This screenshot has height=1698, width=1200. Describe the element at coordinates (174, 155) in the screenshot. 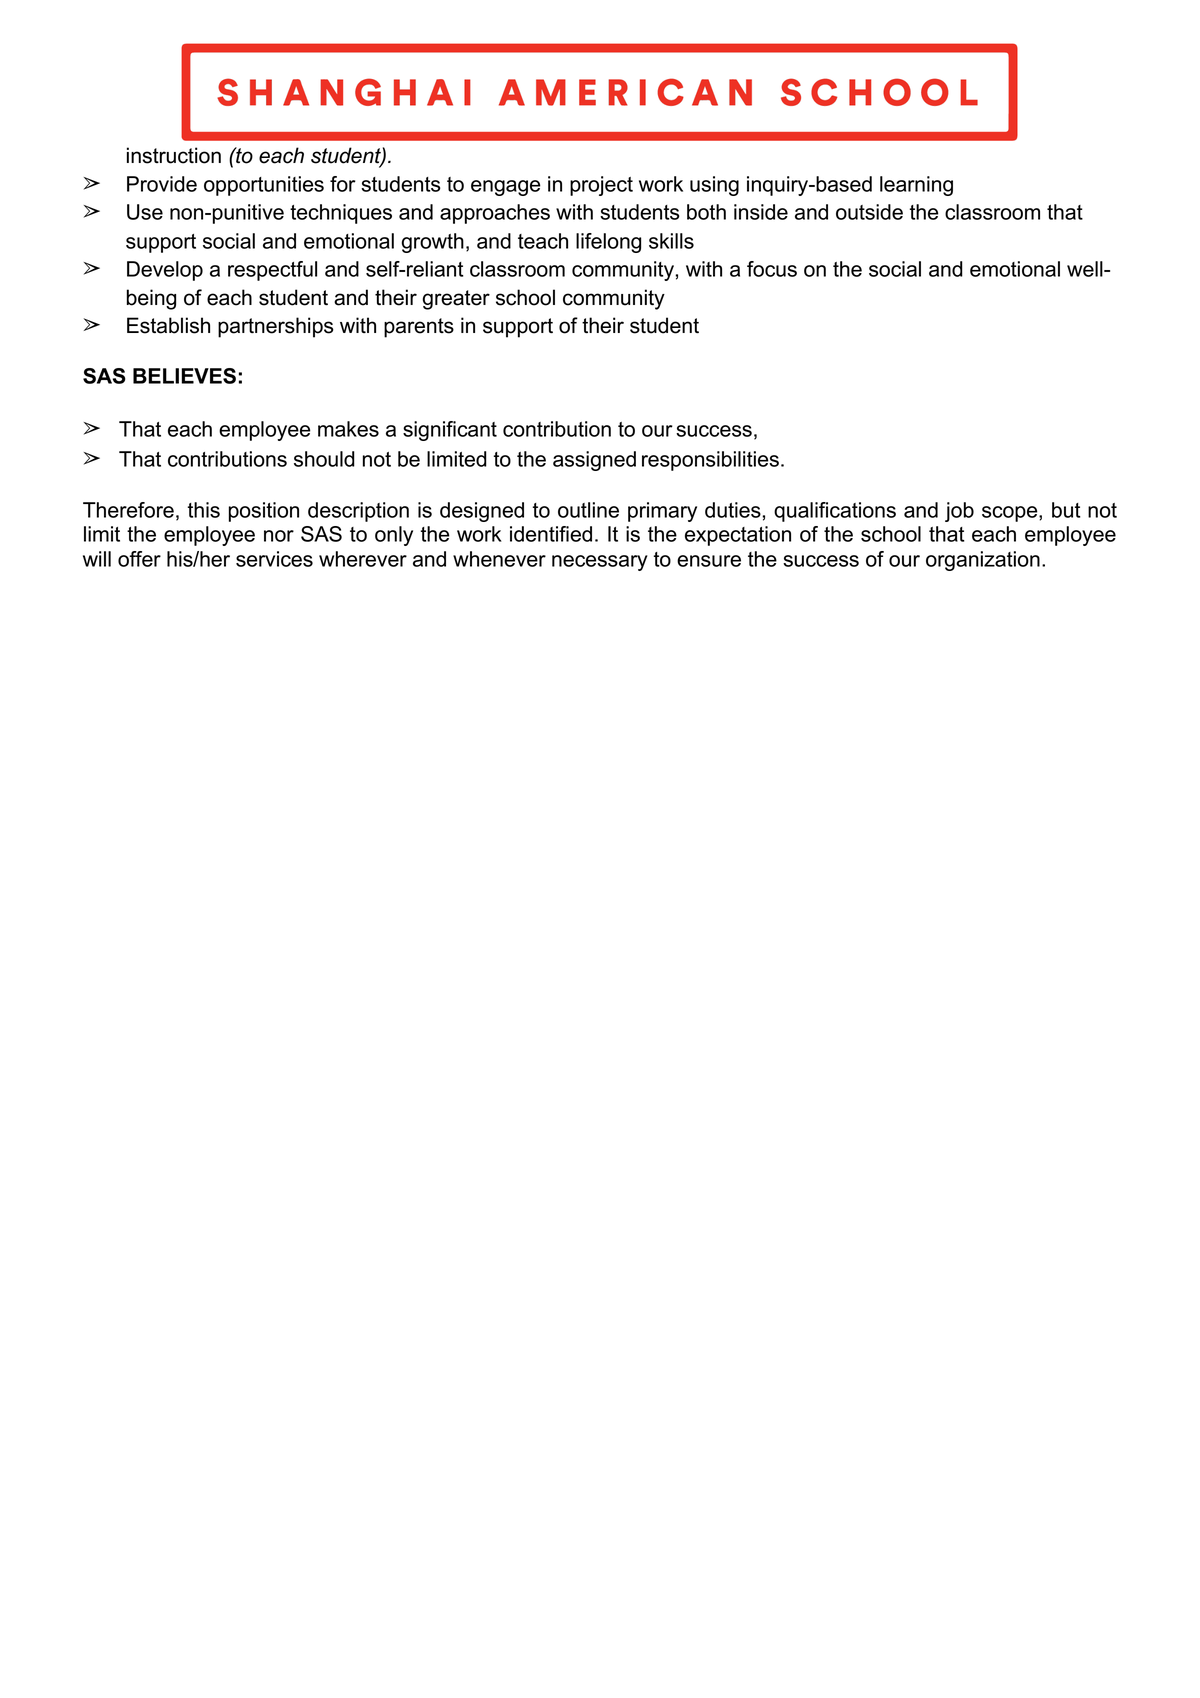

I see `instruction` at that location.
